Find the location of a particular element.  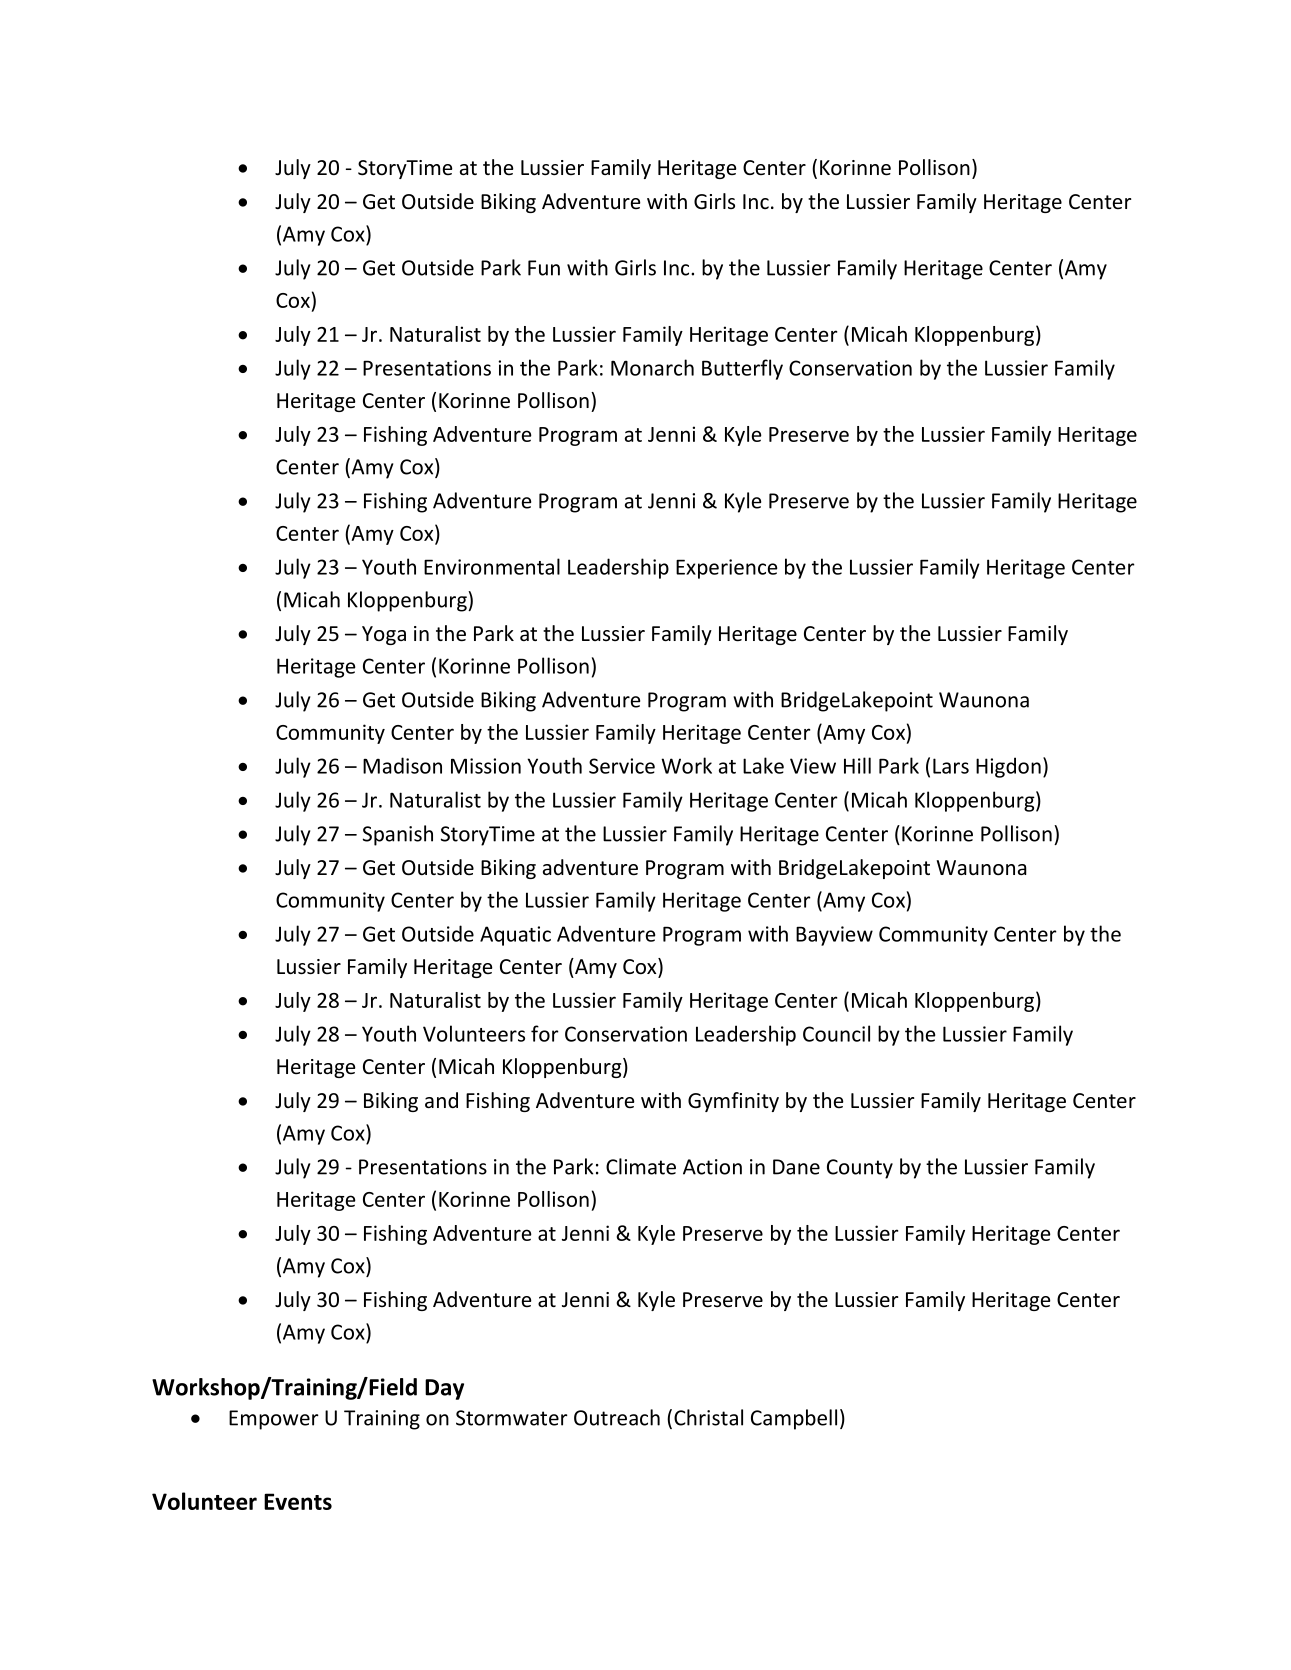

Lars is located at coordinates (951, 766).
